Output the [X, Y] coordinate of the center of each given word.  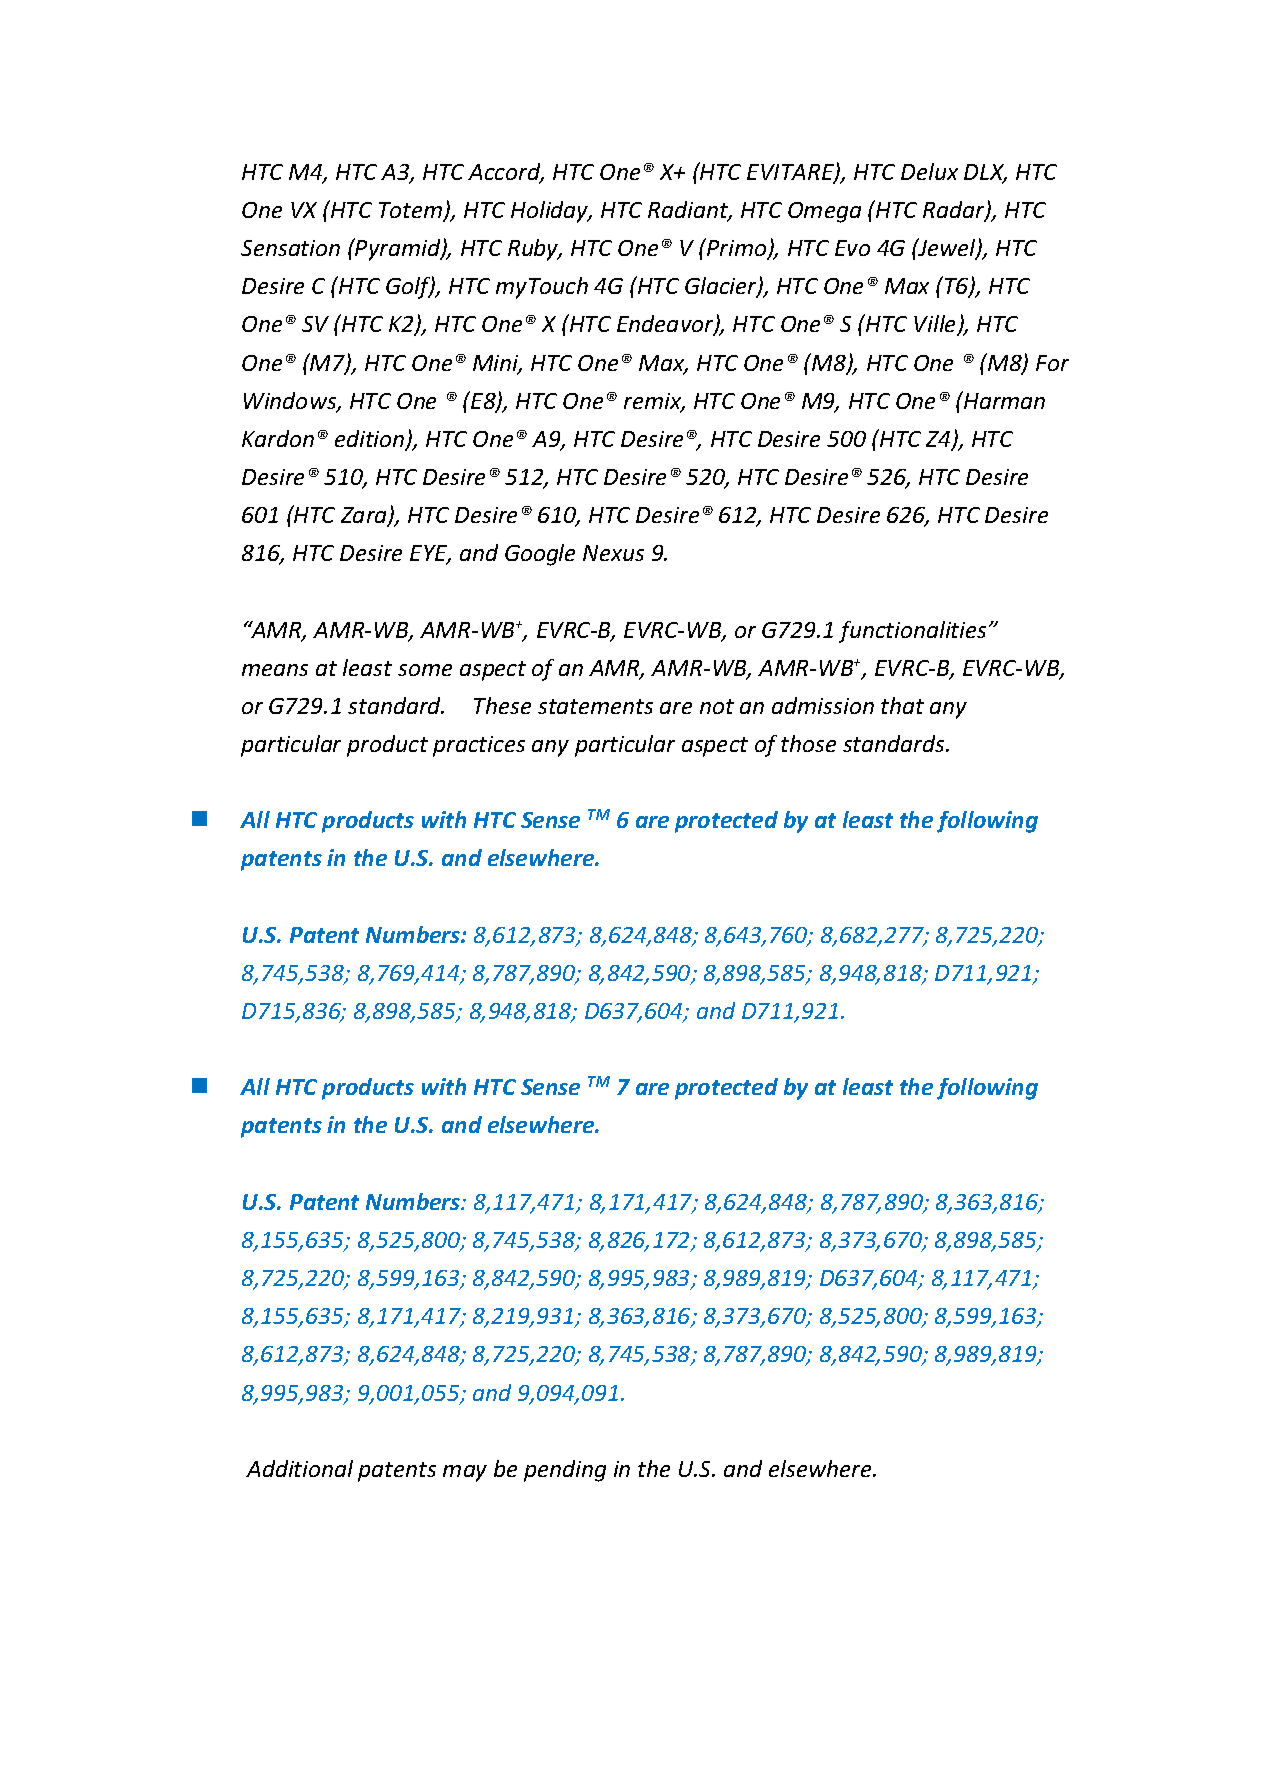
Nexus [613, 553]
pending [565, 1471]
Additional [299, 1468]
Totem [412, 211]
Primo [737, 248]
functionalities [912, 632]
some [425, 670]
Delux [929, 171]
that [902, 705]
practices [479, 746]
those [808, 743]
